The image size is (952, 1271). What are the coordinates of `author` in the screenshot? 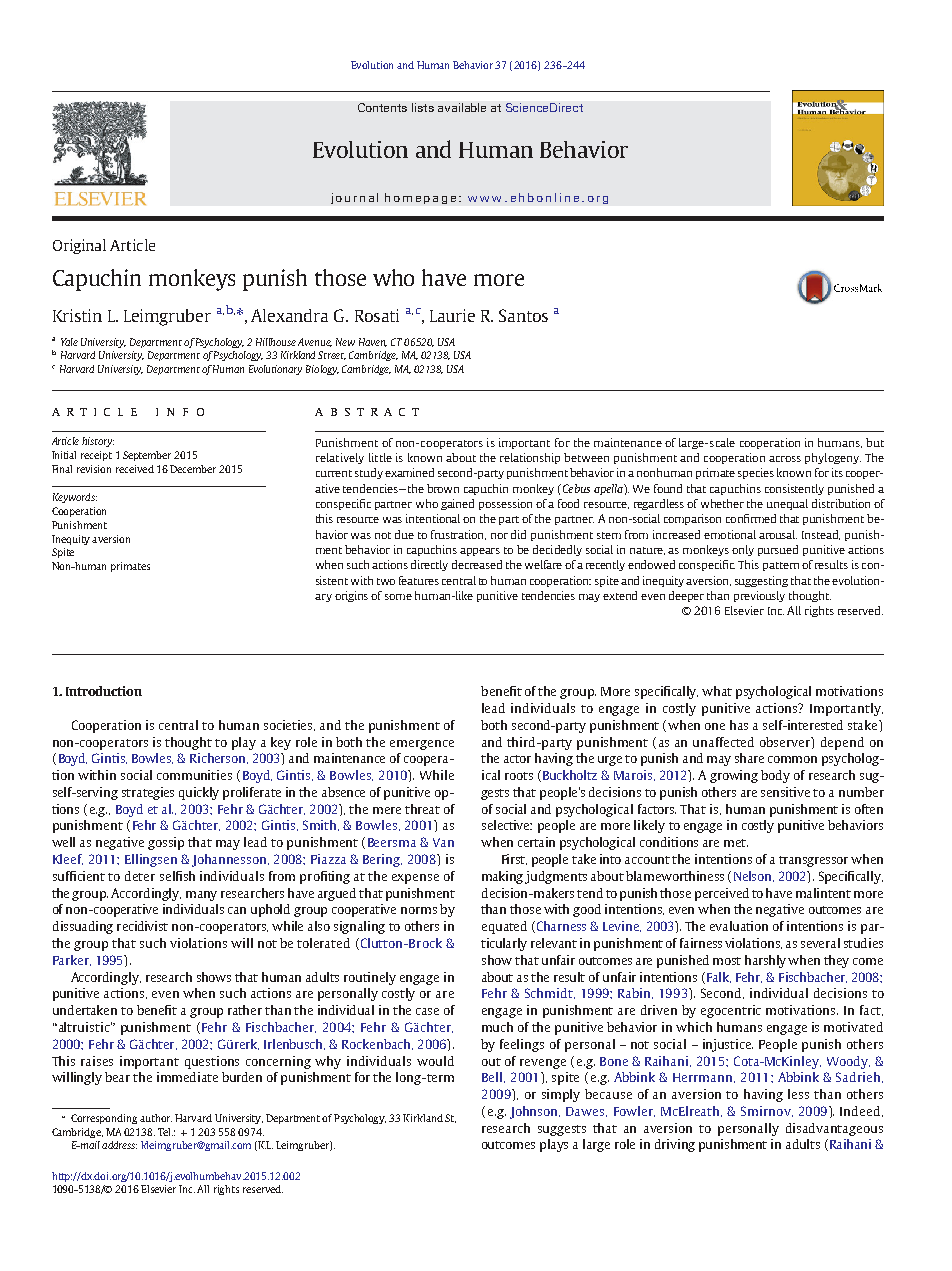 It's located at (156, 1118).
